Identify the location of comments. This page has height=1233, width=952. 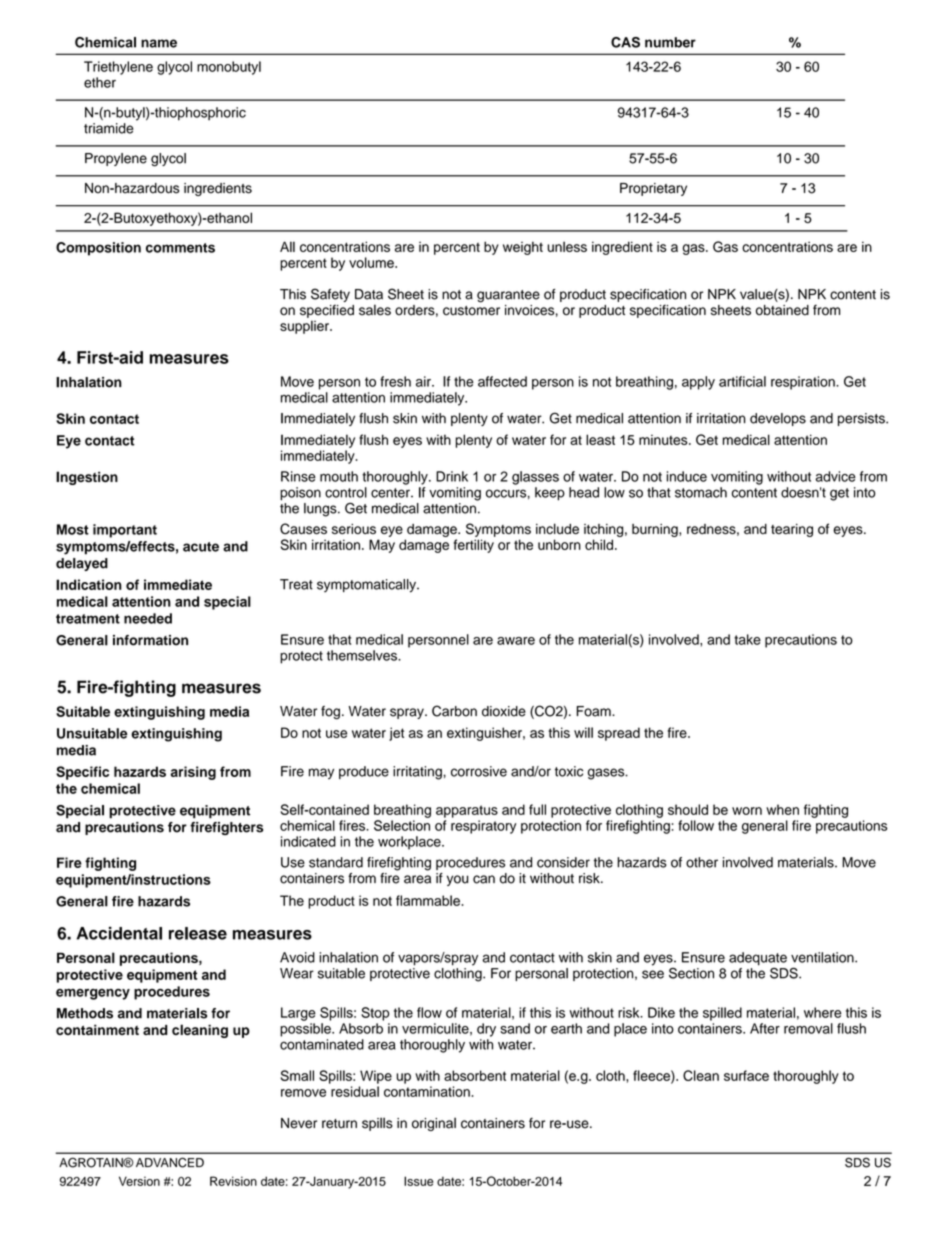
(180, 248).
